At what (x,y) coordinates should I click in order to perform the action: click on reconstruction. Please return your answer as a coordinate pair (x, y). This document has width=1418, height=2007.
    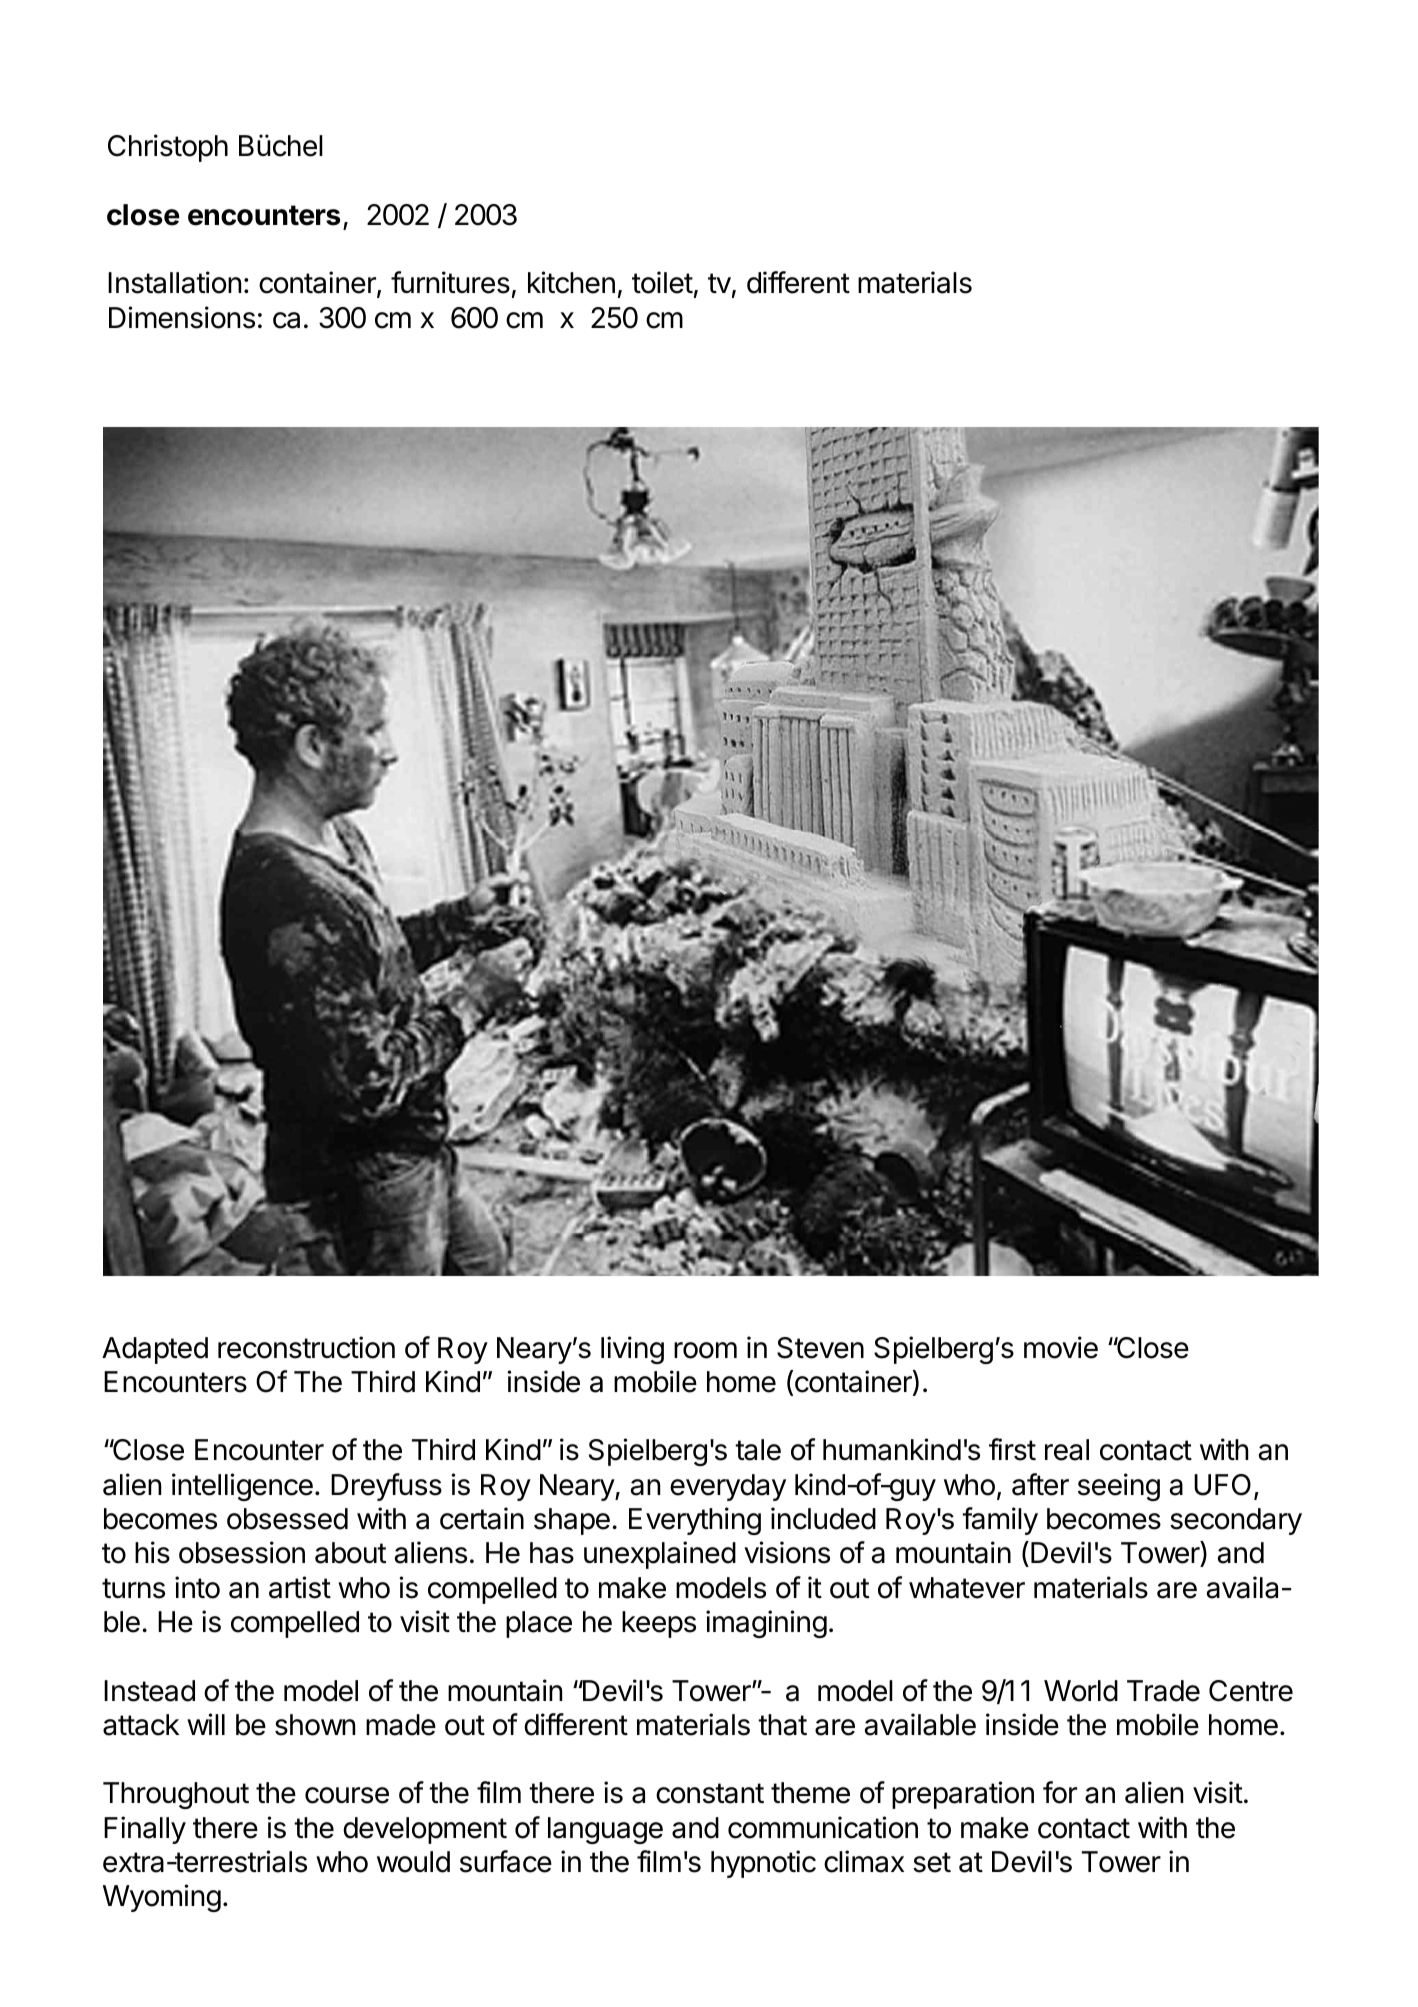
    Looking at the image, I should click on (306, 1347).
